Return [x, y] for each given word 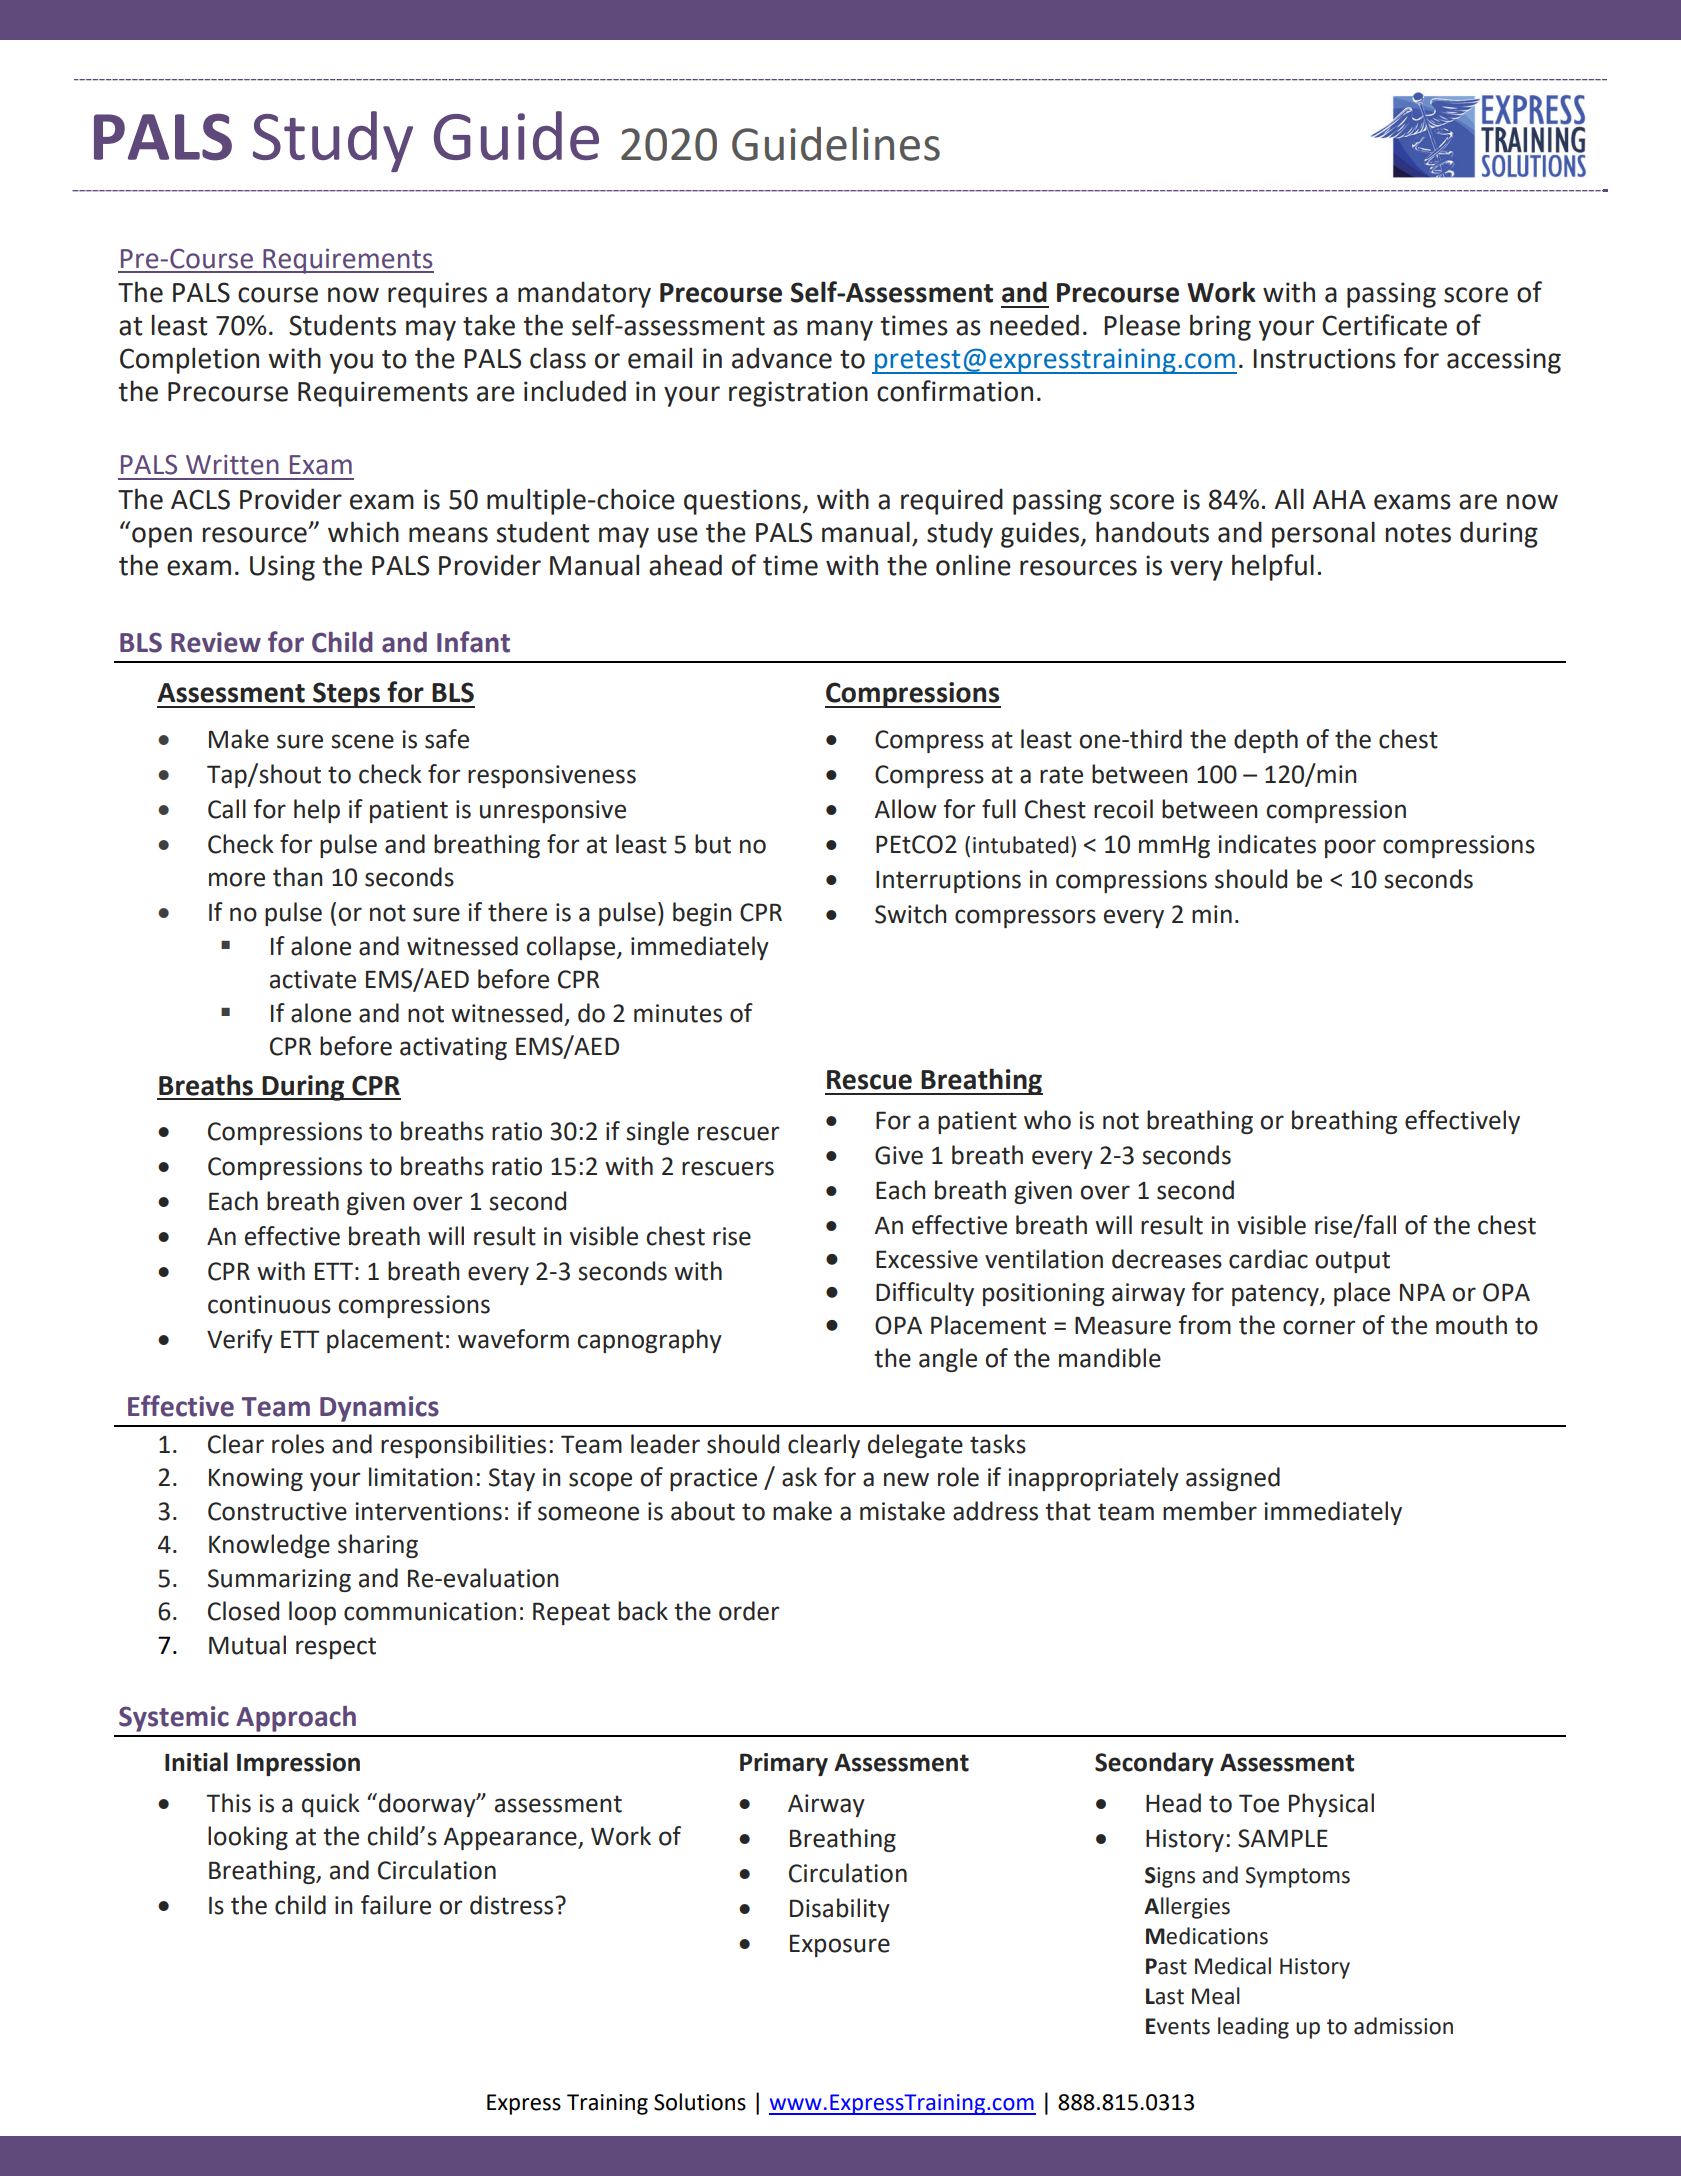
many [840, 330]
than [298, 877]
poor [1350, 848]
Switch [911, 914]
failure [396, 1905]
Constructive [277, 1511]
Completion [189, 360]
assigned [1233, 1479]
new [906, 1479]
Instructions [1324, 358]
